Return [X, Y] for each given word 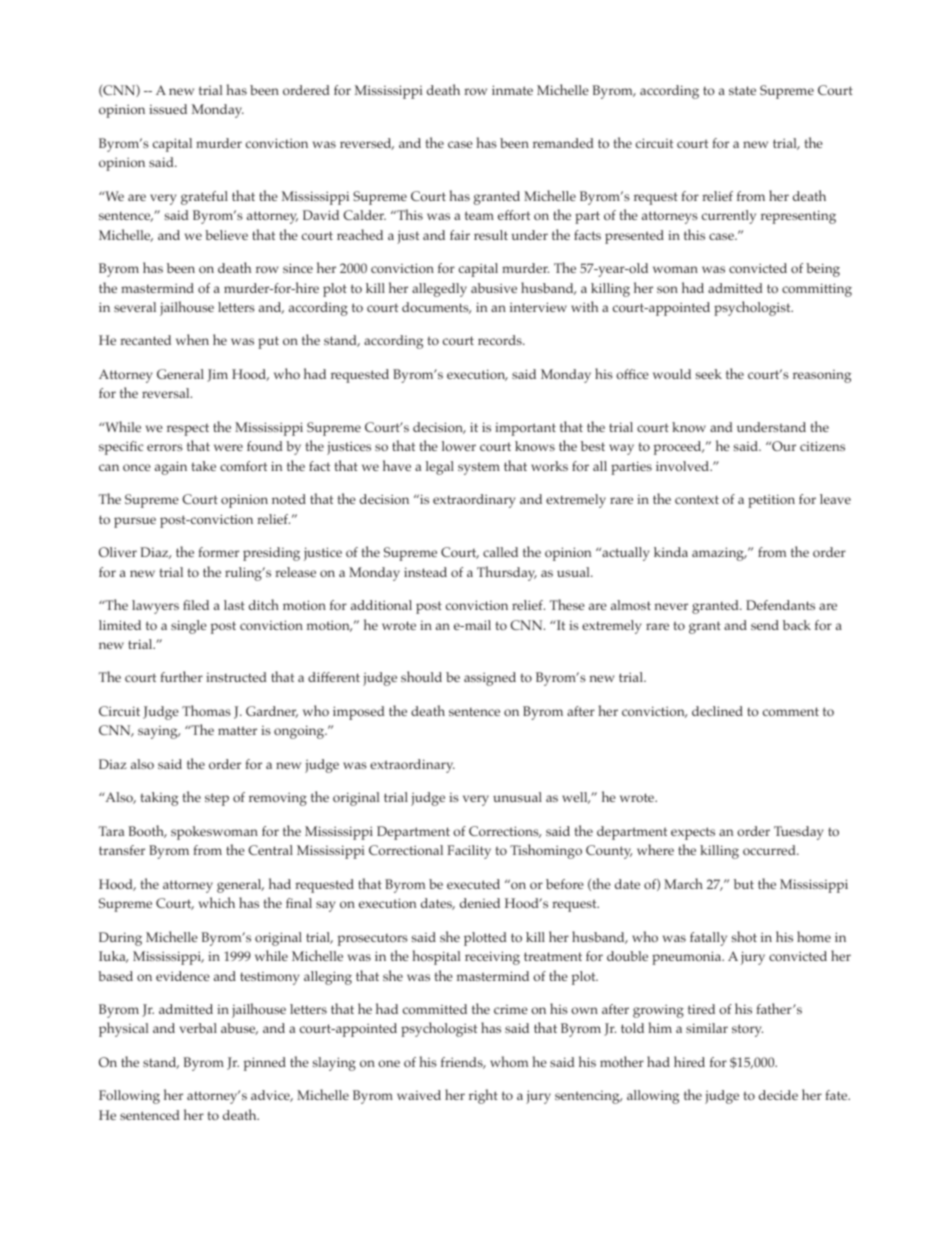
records [501, 340]
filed [196, 605]
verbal [198, 1028]
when [192, 339]
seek [709, 374]
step [217, 799]
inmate [512, 90]
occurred [770, 850]
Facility [469, 852]
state [742, 90]
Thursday [507, 573]
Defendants [780, 605]
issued [168, 109]
